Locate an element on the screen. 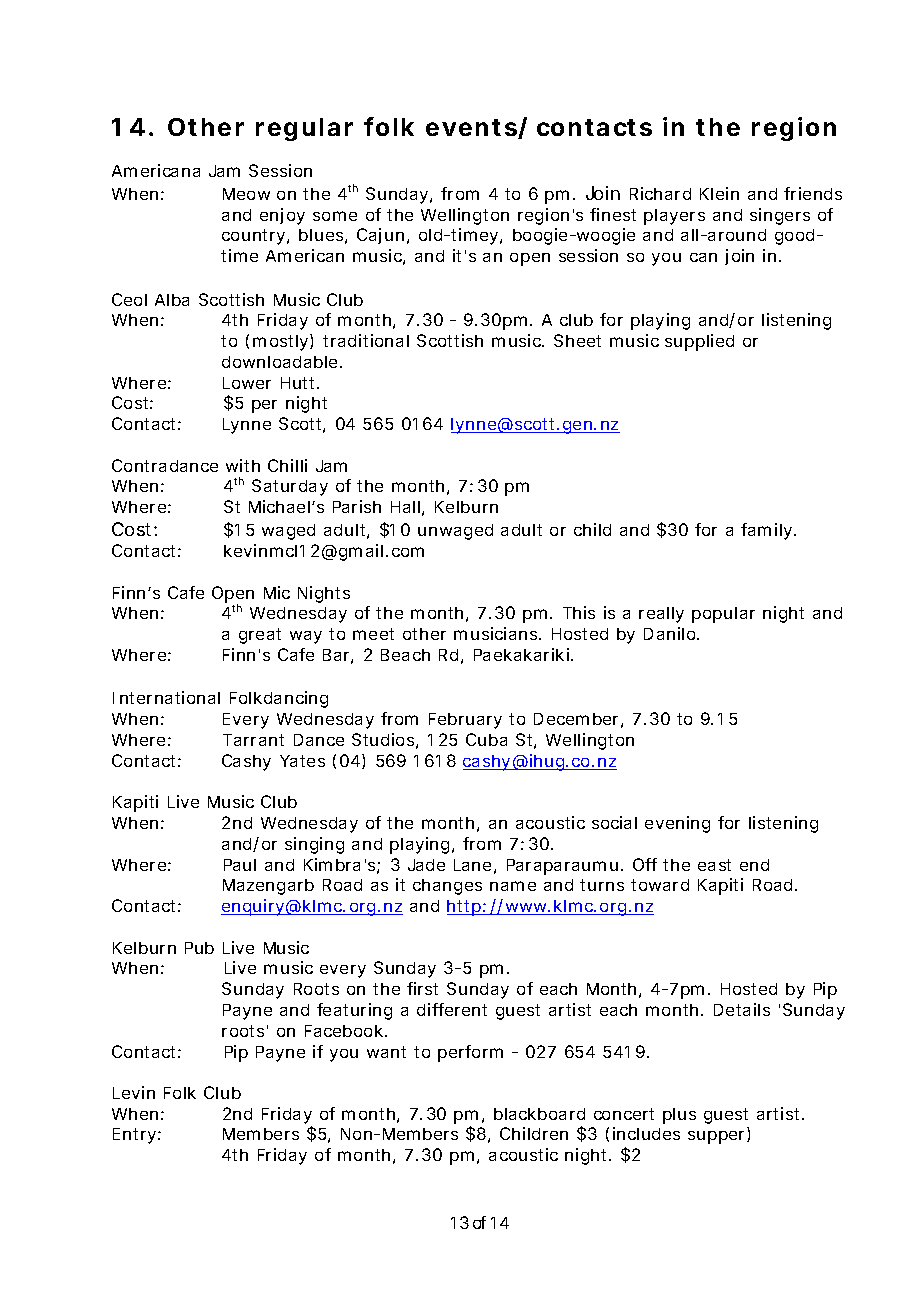 Image resolution: width=924 pixels, height=1308 pixels. popular is located at coordinates (723, 615).
